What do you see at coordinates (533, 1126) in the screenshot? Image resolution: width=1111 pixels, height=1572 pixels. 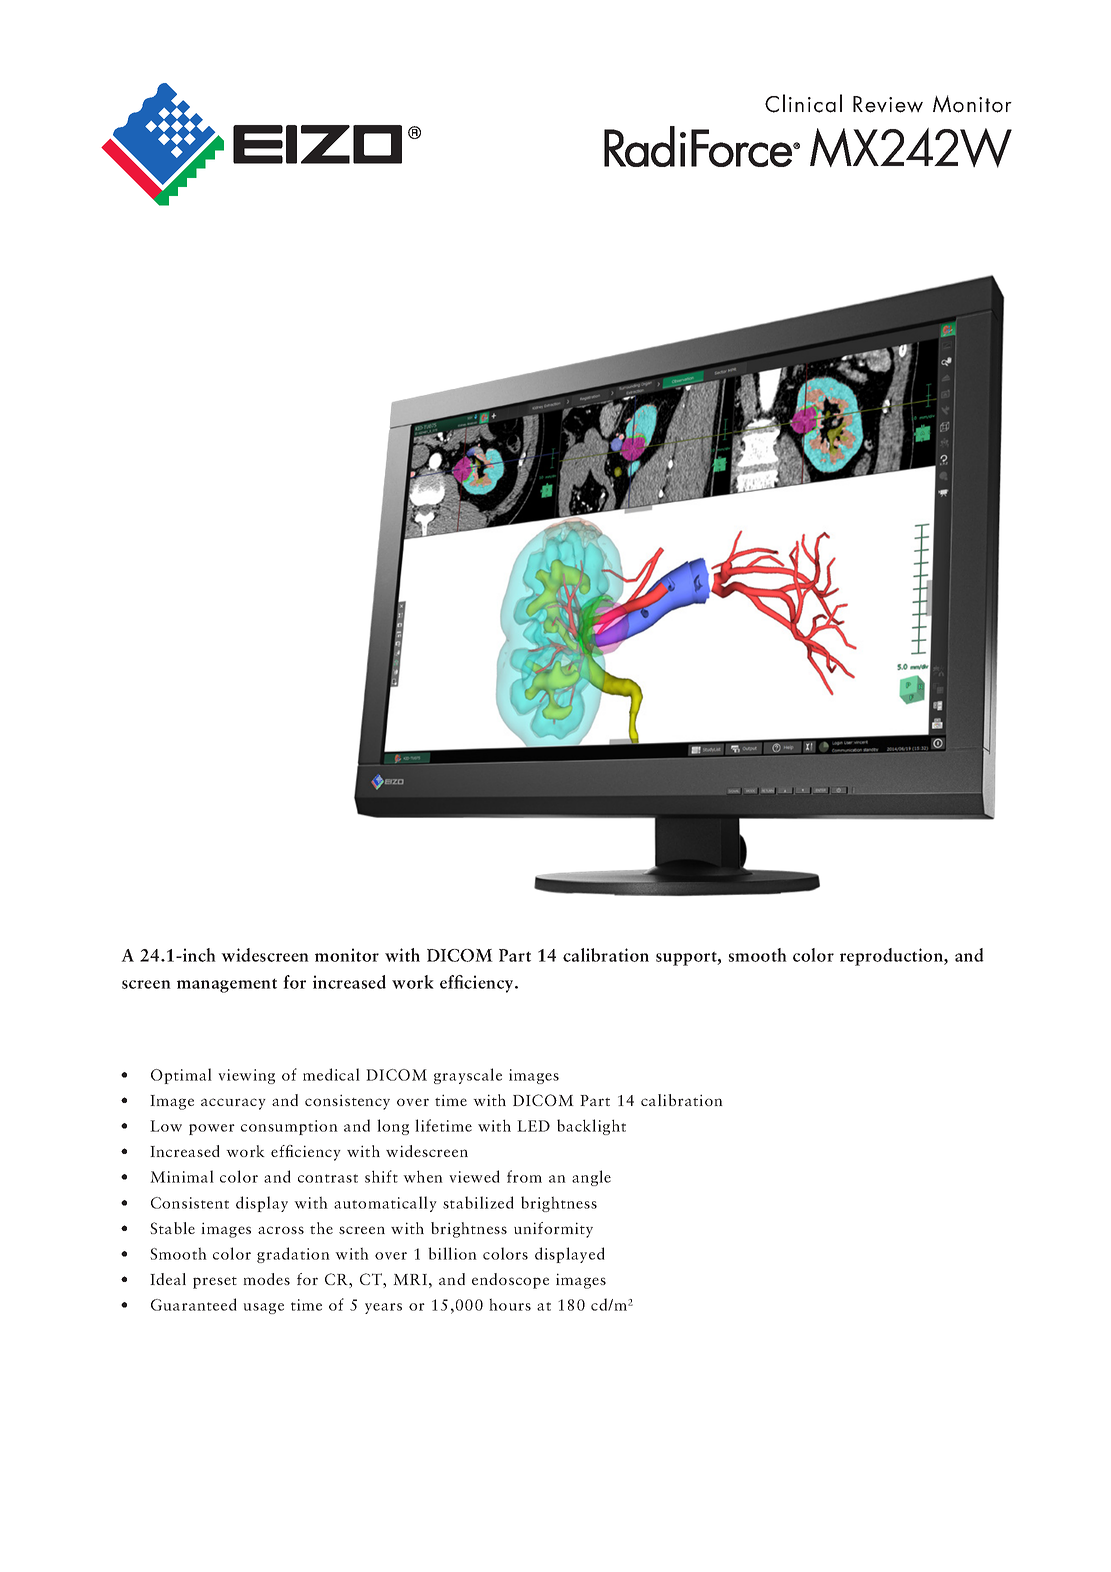 I see `LED` at bounding box center [533, 1126].
